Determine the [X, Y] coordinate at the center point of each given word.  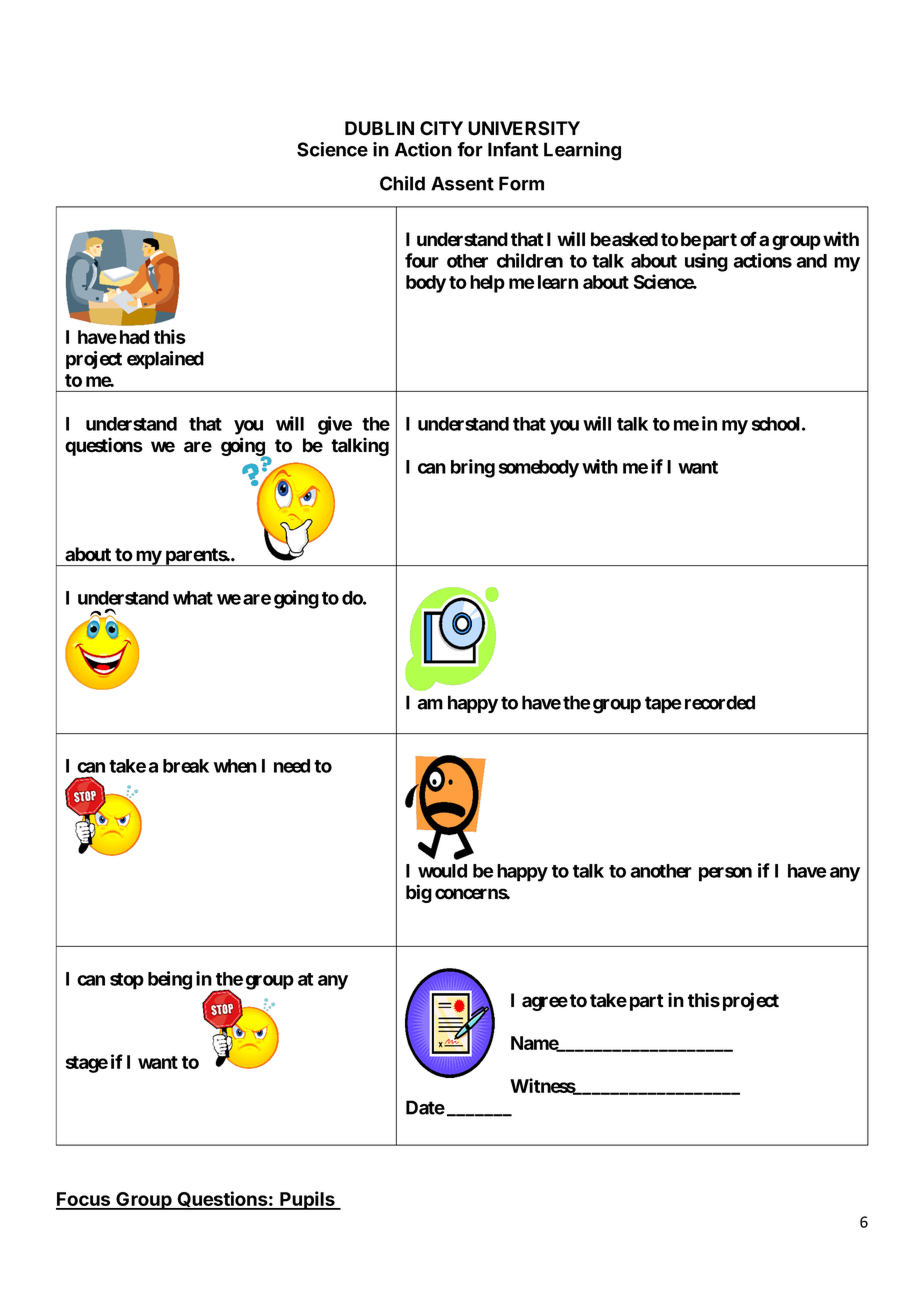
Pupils [307, 1200]
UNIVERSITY [524, 128]
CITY [441, 128]
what [193, 598]
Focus [84, 1200]
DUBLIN [379, 128]
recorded [720, 702]
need [292, 766]
